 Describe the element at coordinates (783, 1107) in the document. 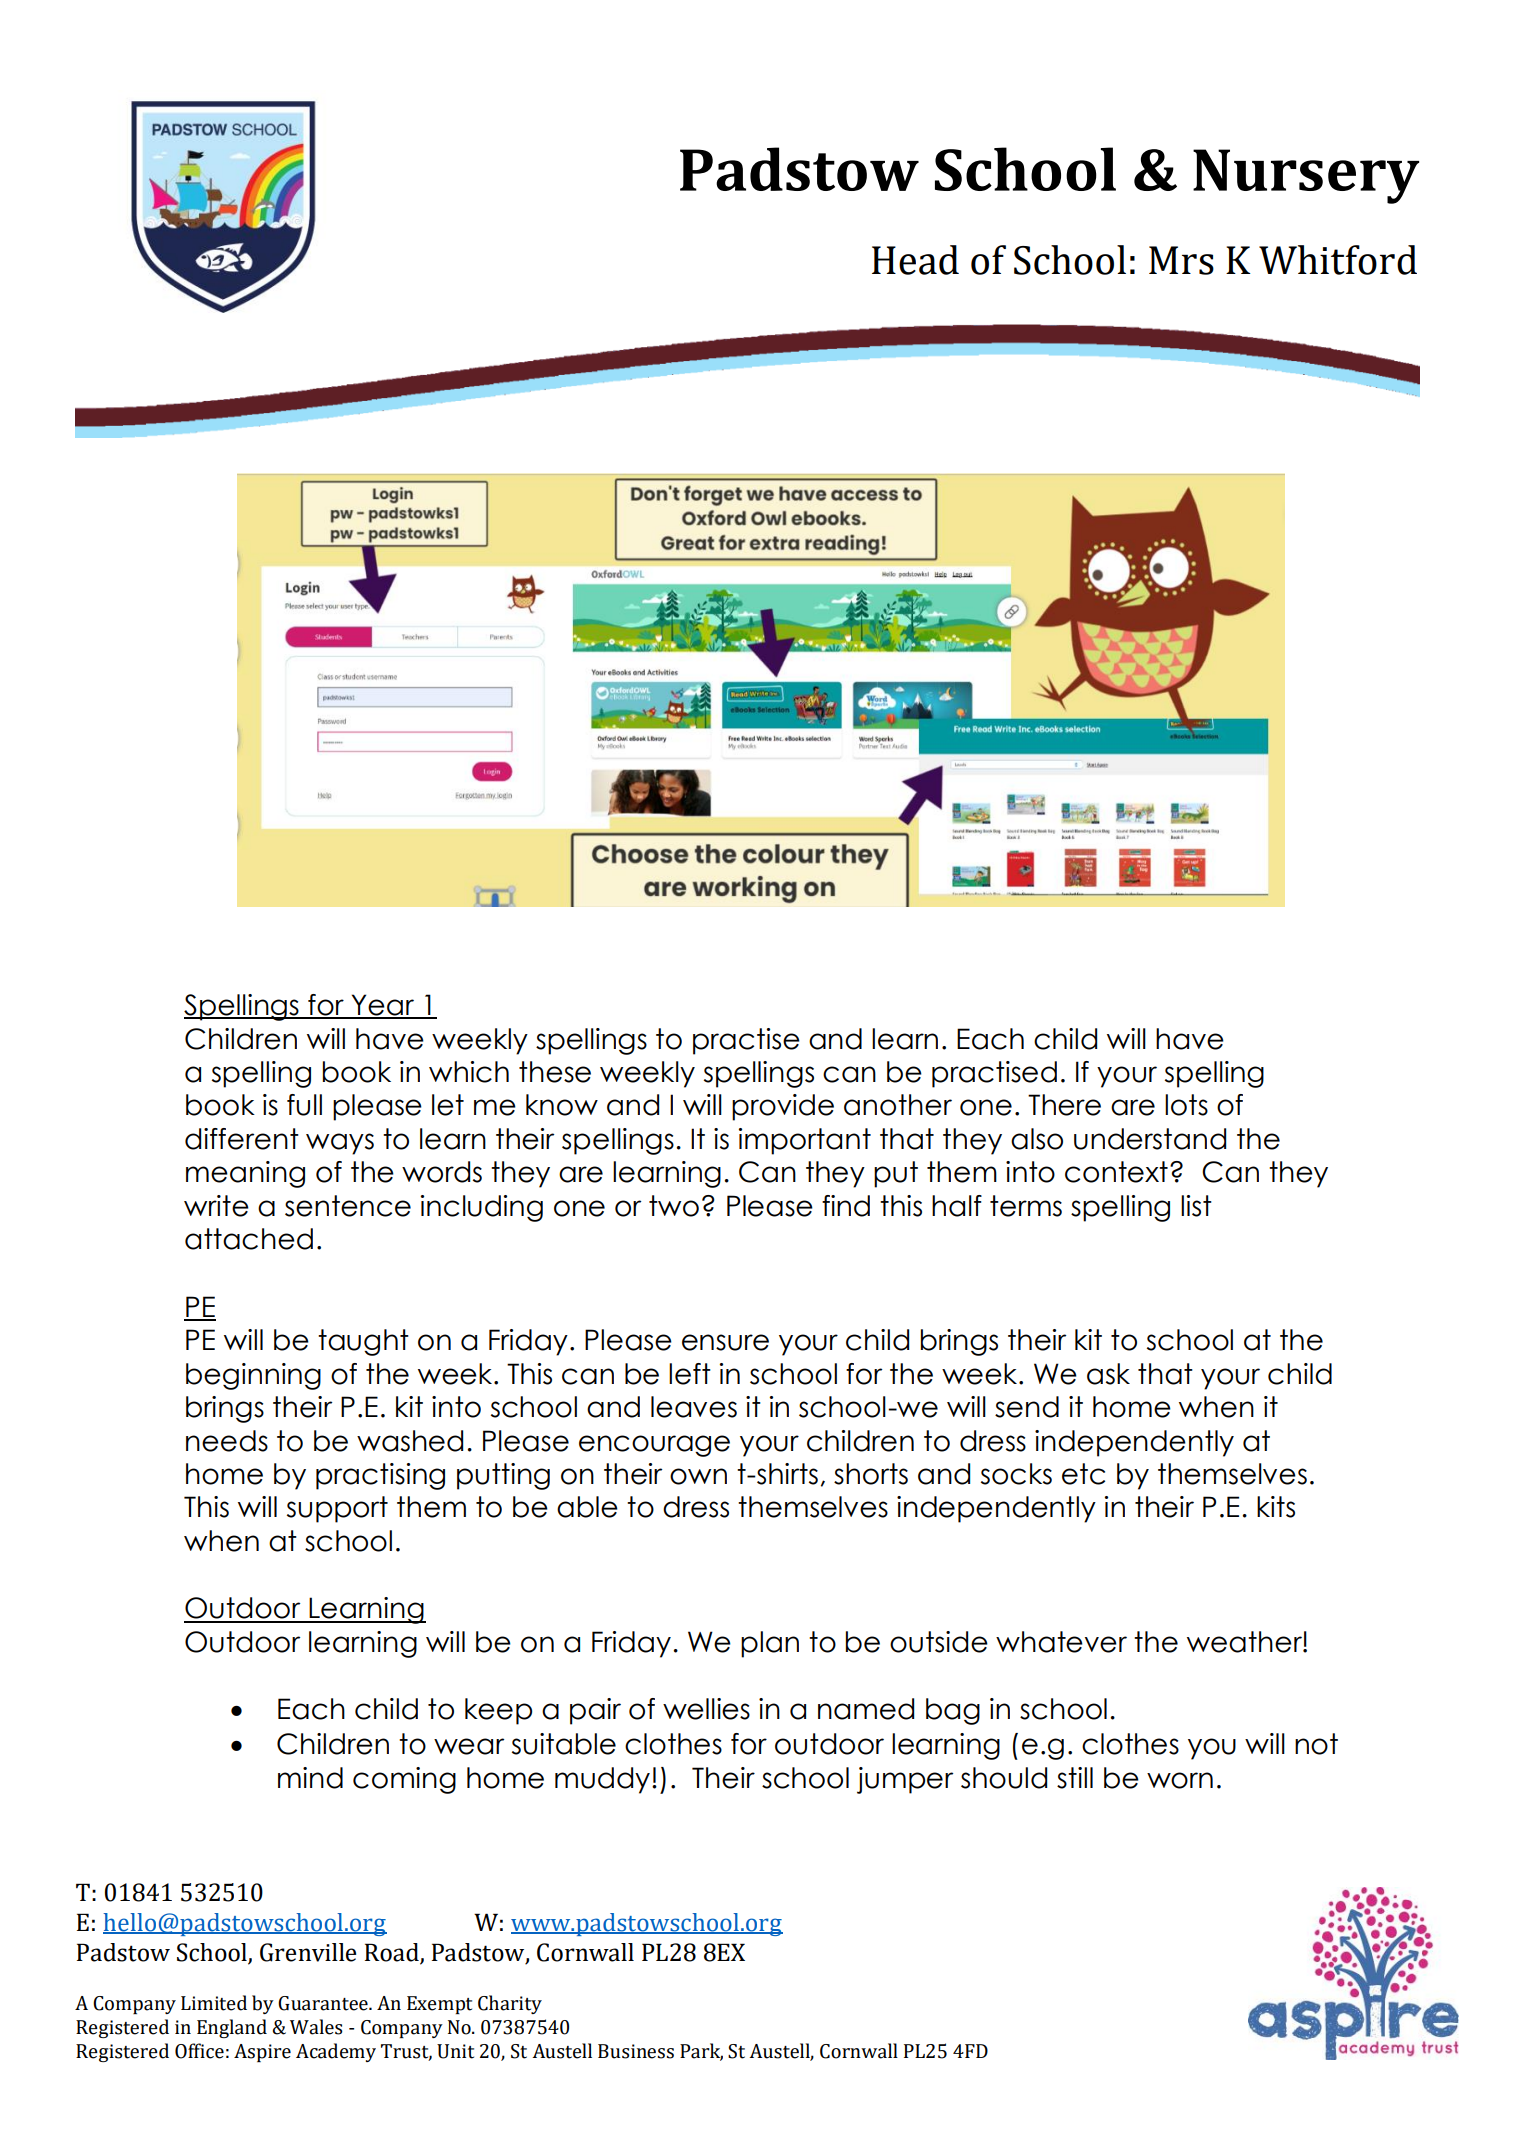

I see `provide` at that location.
